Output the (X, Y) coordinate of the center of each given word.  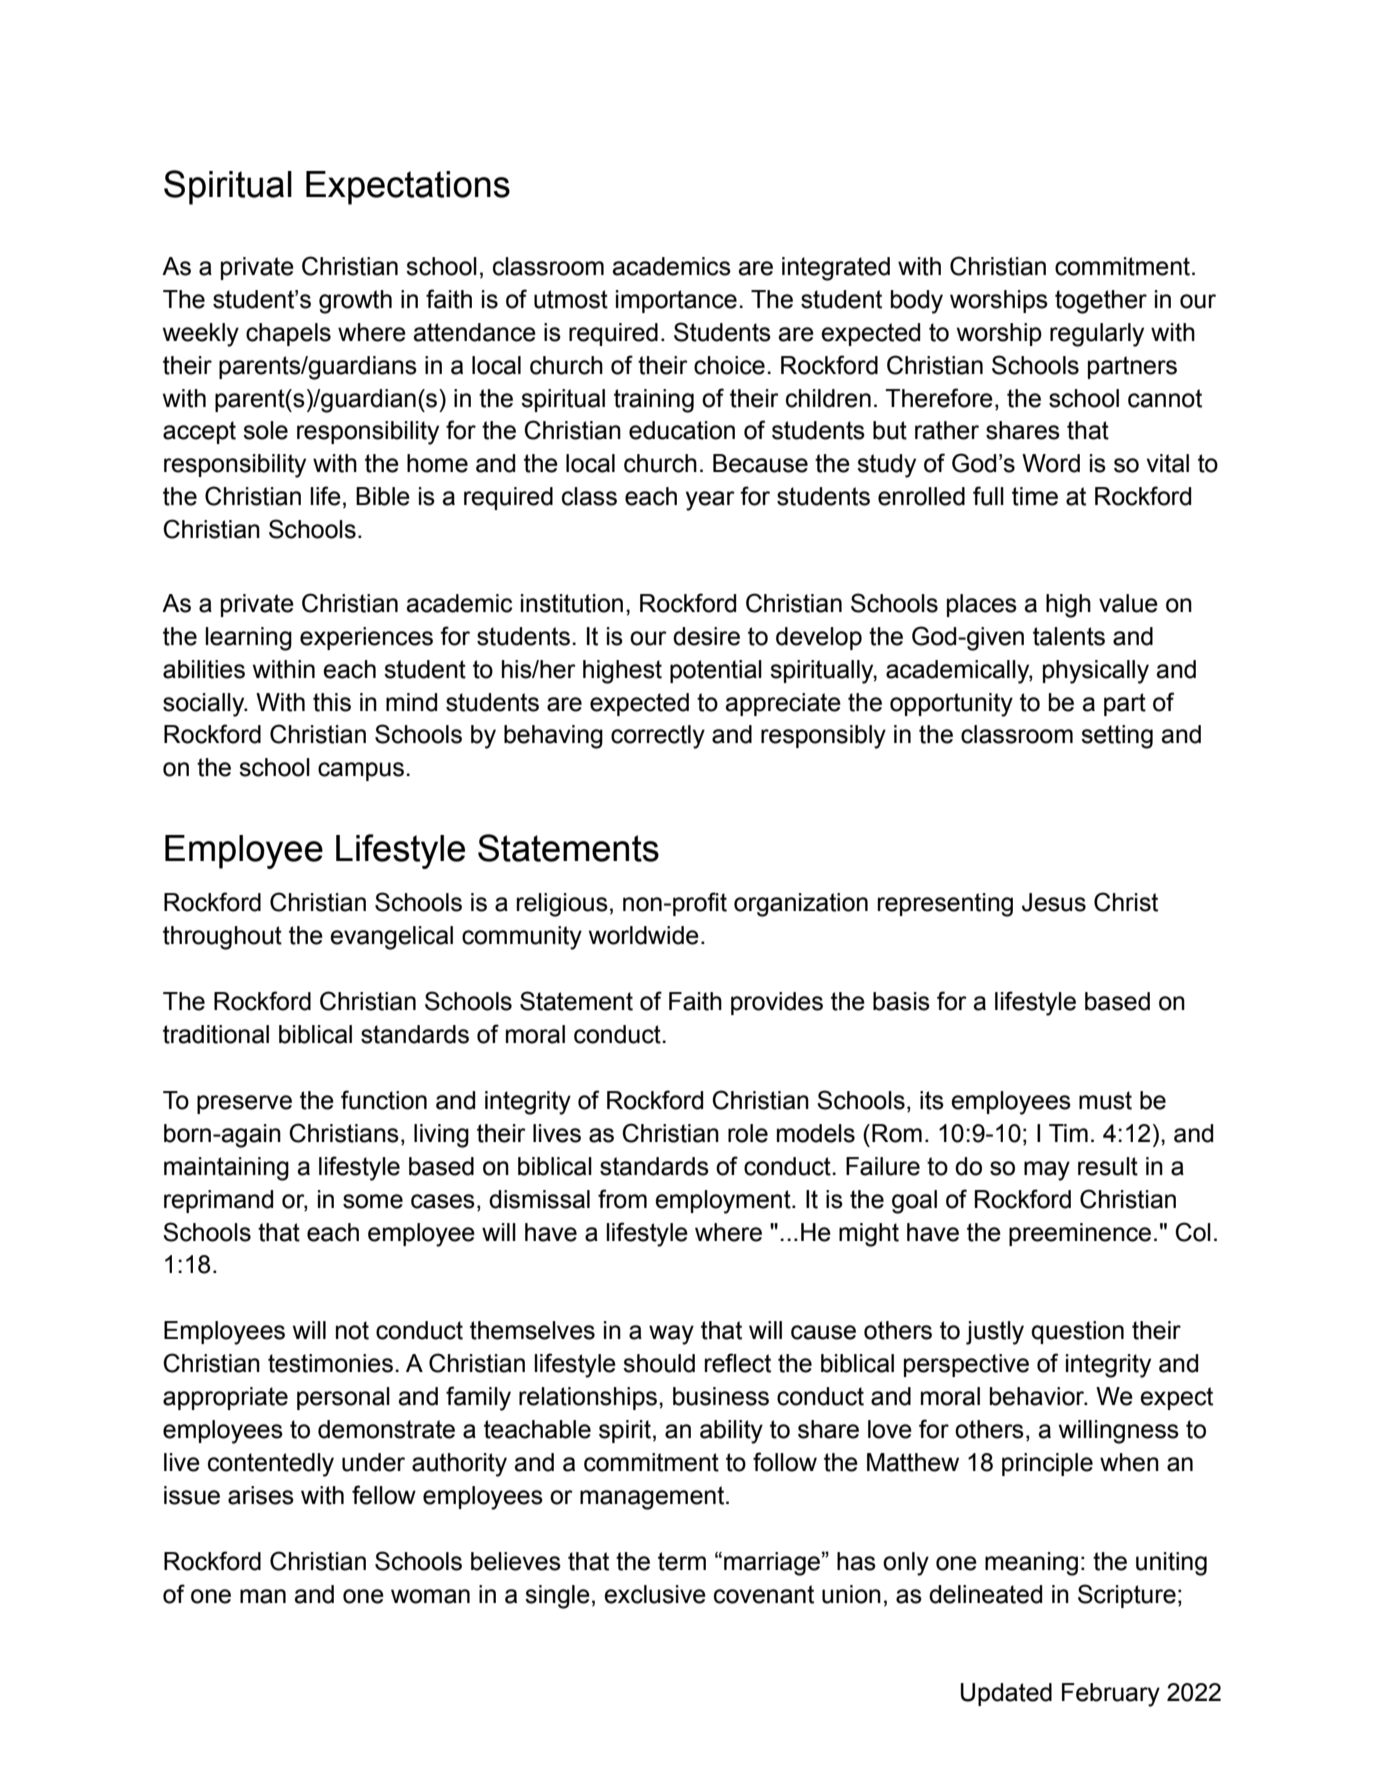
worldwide (644, 935)
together (1101, 302)
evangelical (391, 938)
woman (430, 1596)
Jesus (1054, 902)
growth (355, 302)
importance (676, 301)
